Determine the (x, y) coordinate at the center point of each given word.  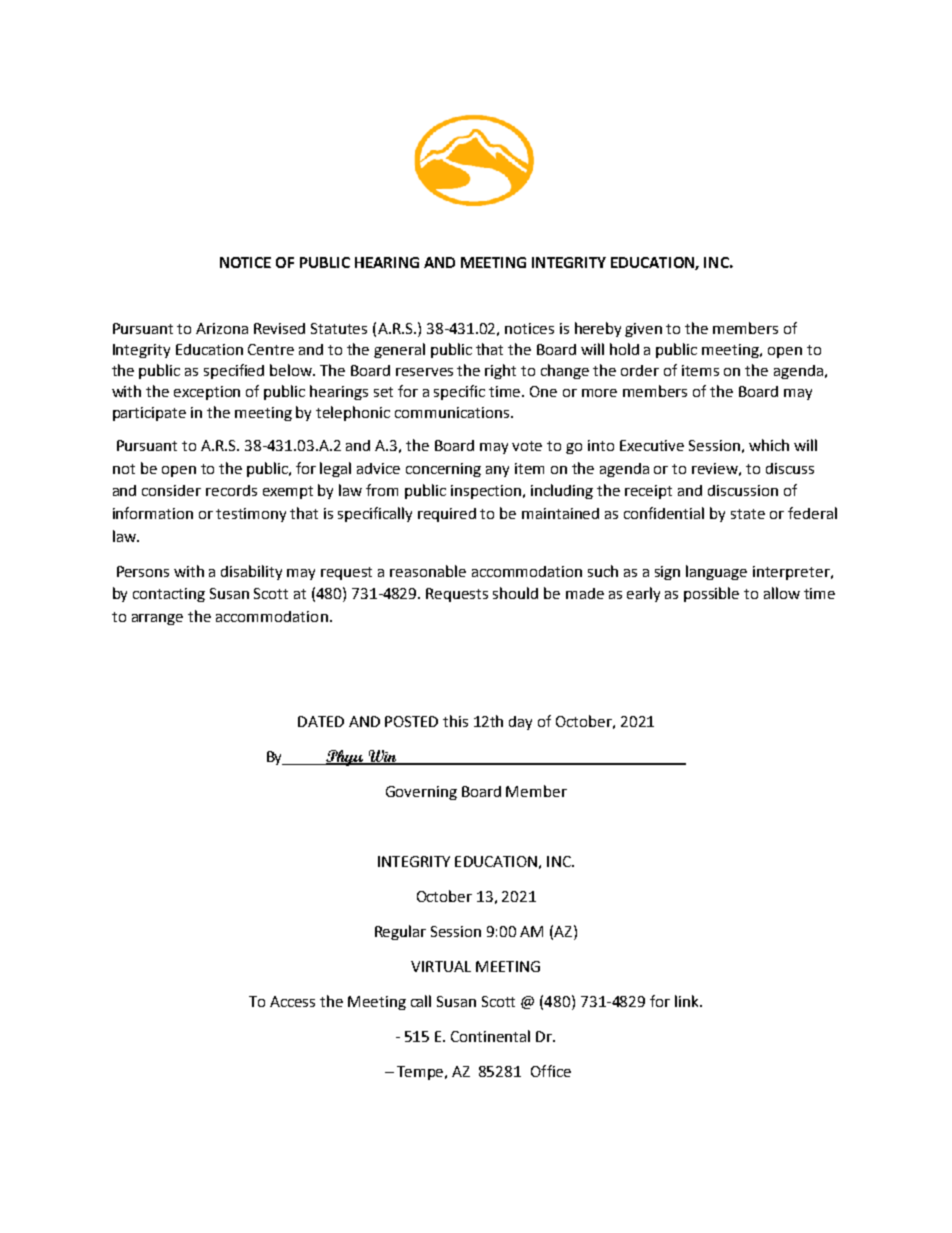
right (500, 371)
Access (292, 1001)
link (688, 1001)
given (643, 330)
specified (234, 371)
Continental (490, 1036)
